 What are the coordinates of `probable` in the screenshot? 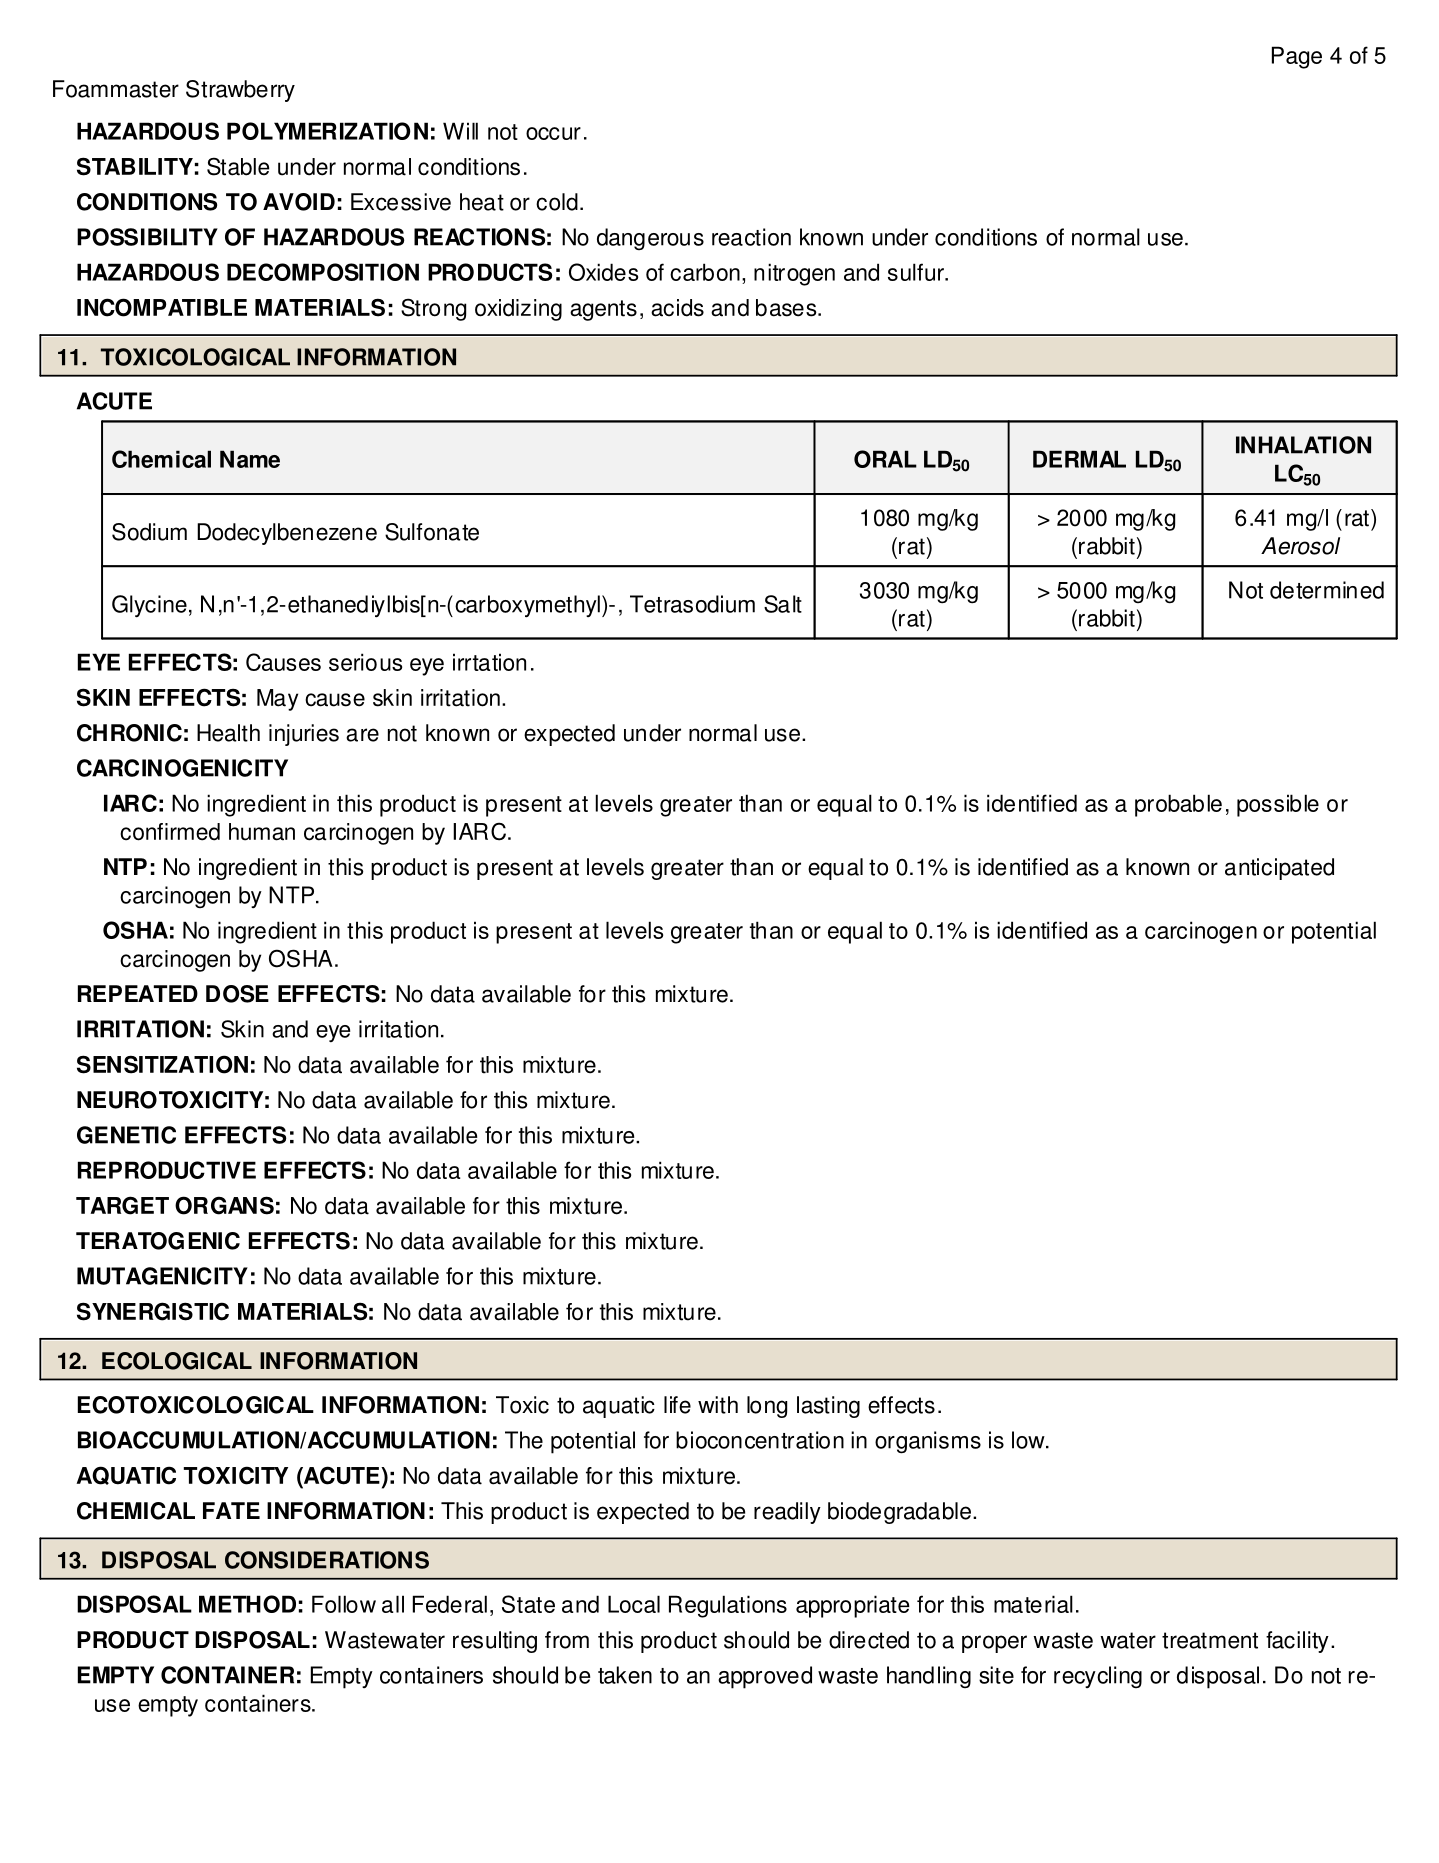 It's located at (1178, 805).
